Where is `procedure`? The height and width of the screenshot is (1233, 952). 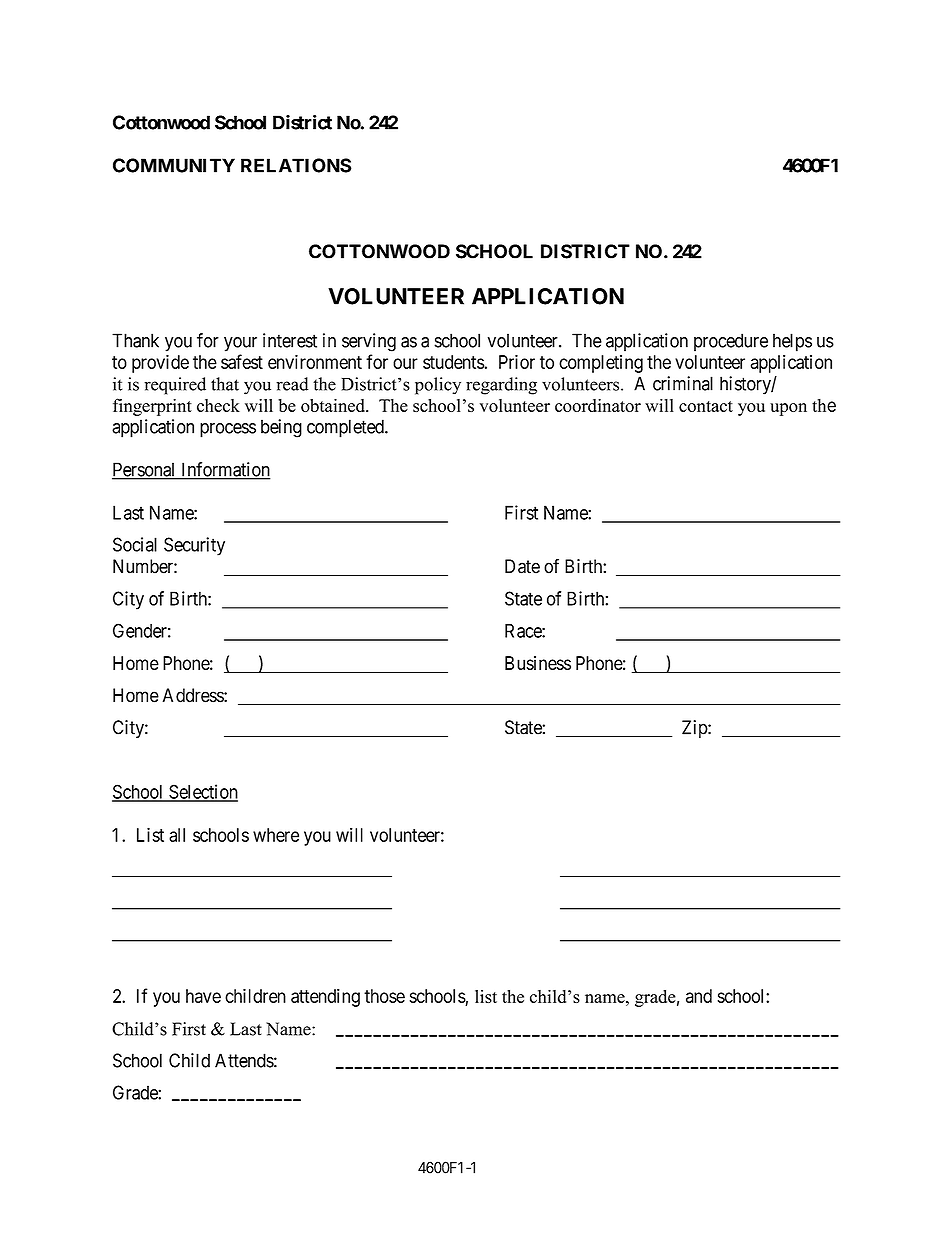 procedure is located at coordinates (731, 342).
